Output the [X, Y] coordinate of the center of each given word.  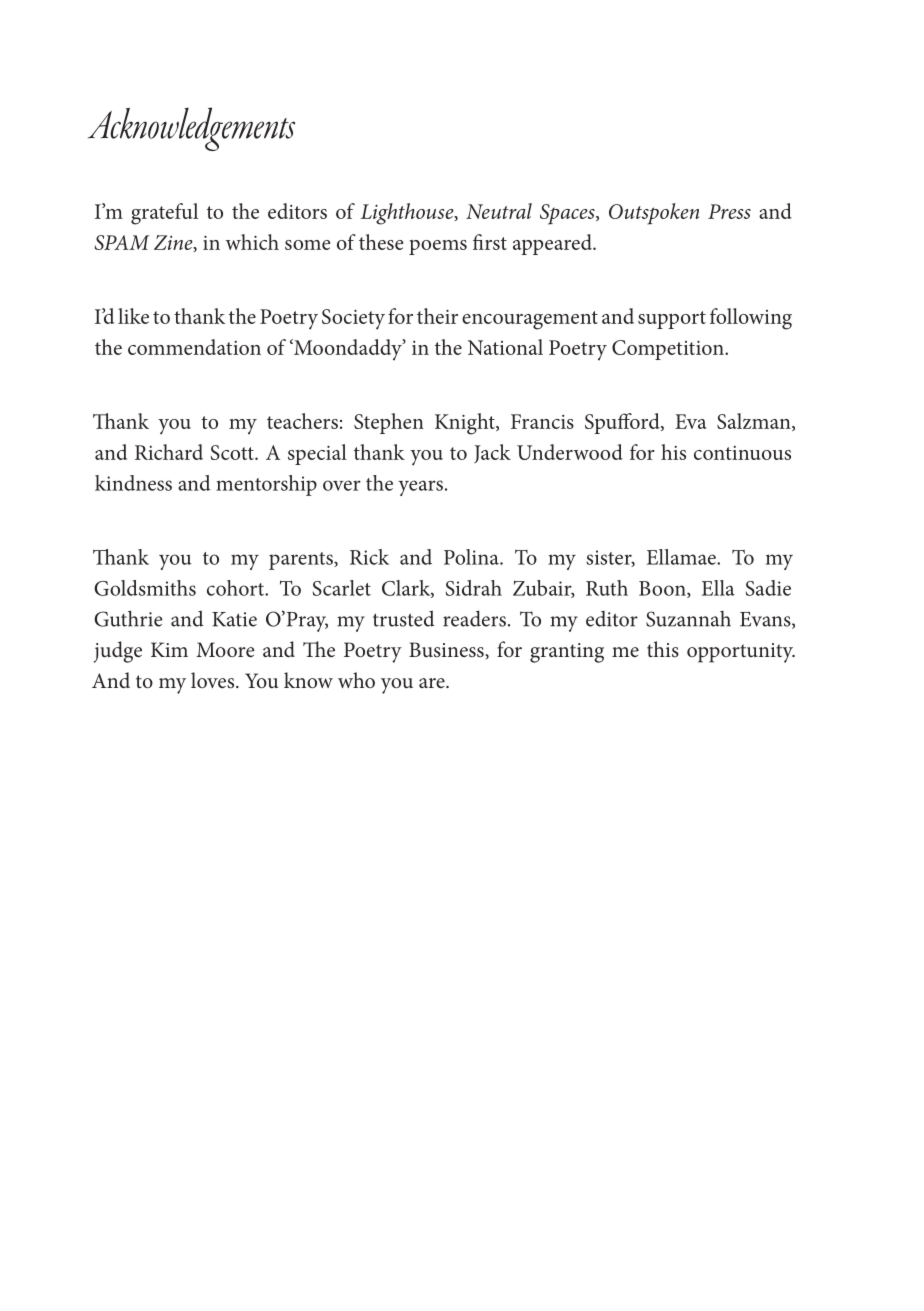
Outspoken [654, 214]
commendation [194, 347]
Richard [169, 452]
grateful [164, 214]
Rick [369, 557]
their [437, 316]
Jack [492, 453]
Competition [669, 350]
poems [438, 247]
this [663, 649]
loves [214, 680]
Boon [663, 589]
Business [447, 649]
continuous [742, 453]
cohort [237, 588]
